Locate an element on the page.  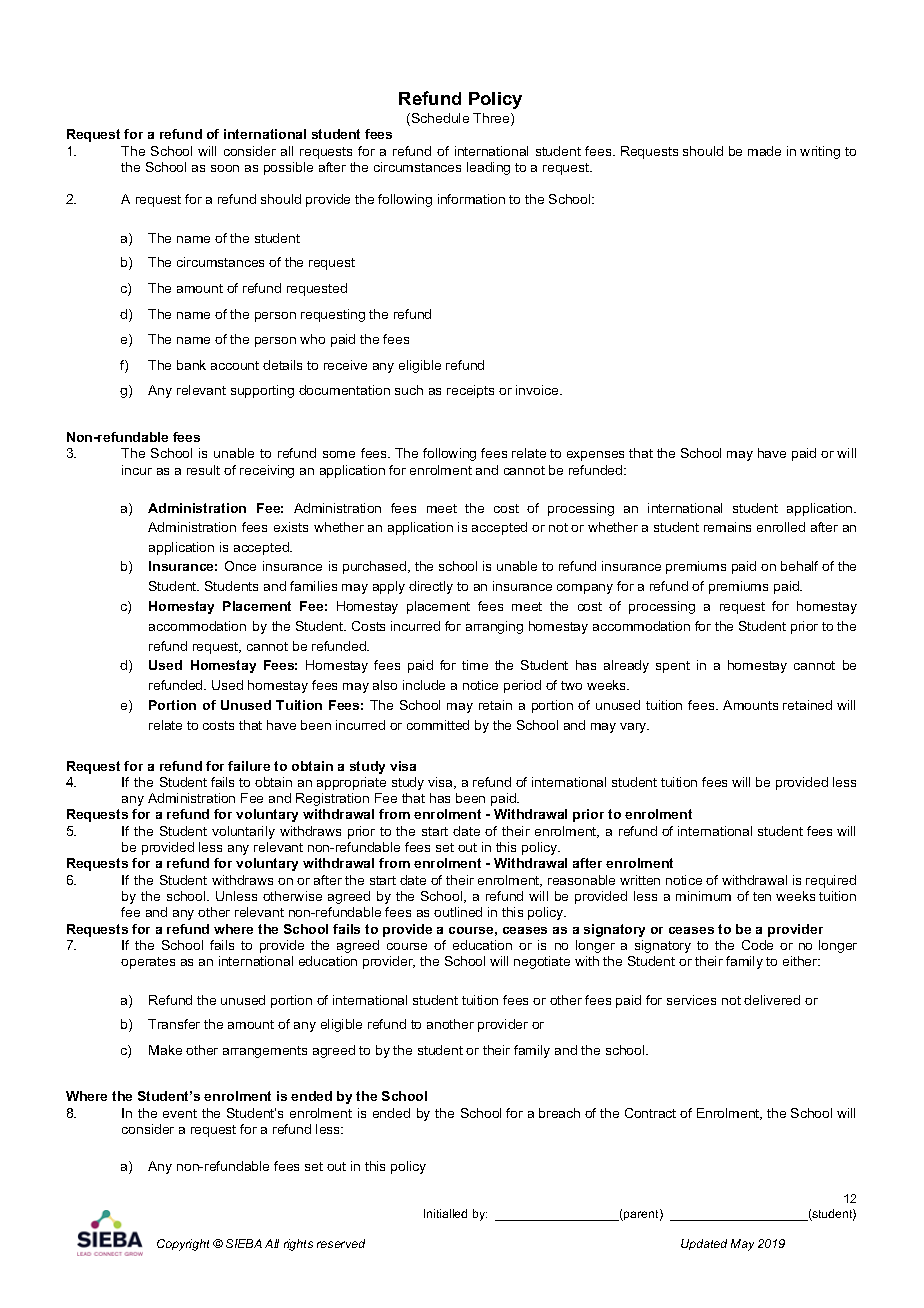
soon is located at coordinates (225, 168).
